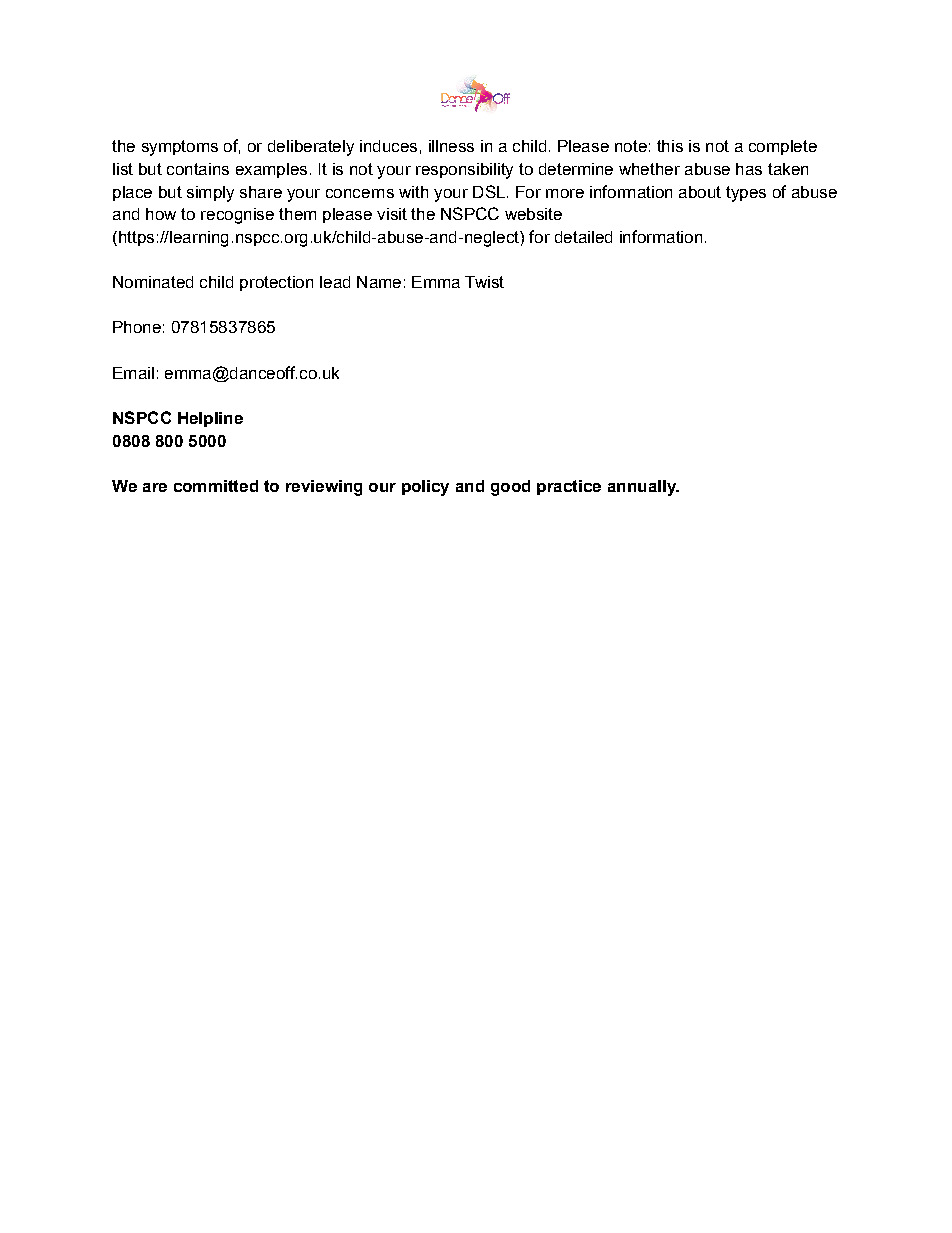 The height and width of the screenshot is (1233, 952). I want to click on this, so click(670, 146).
